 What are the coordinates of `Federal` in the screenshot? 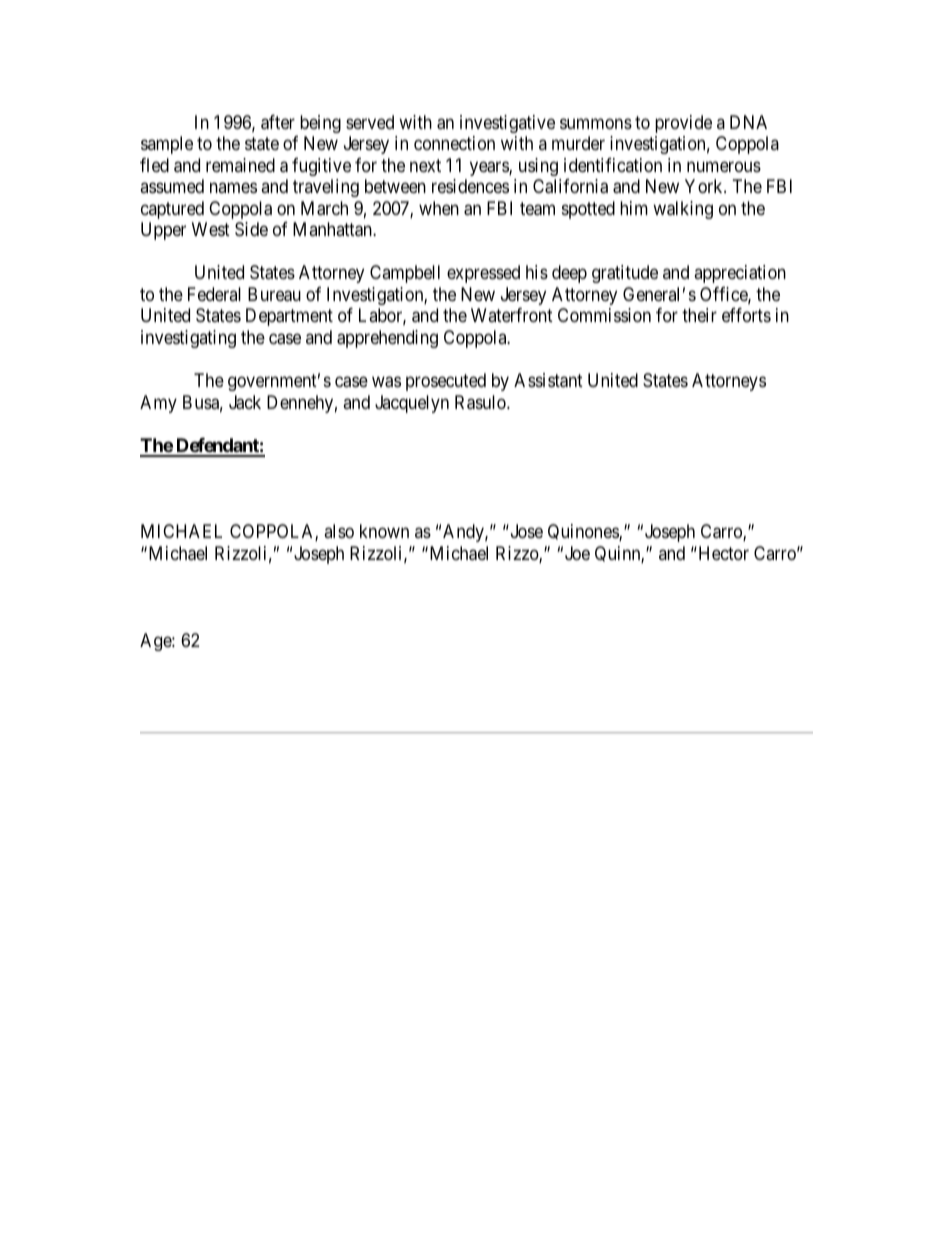 It's located at (214, 294).
